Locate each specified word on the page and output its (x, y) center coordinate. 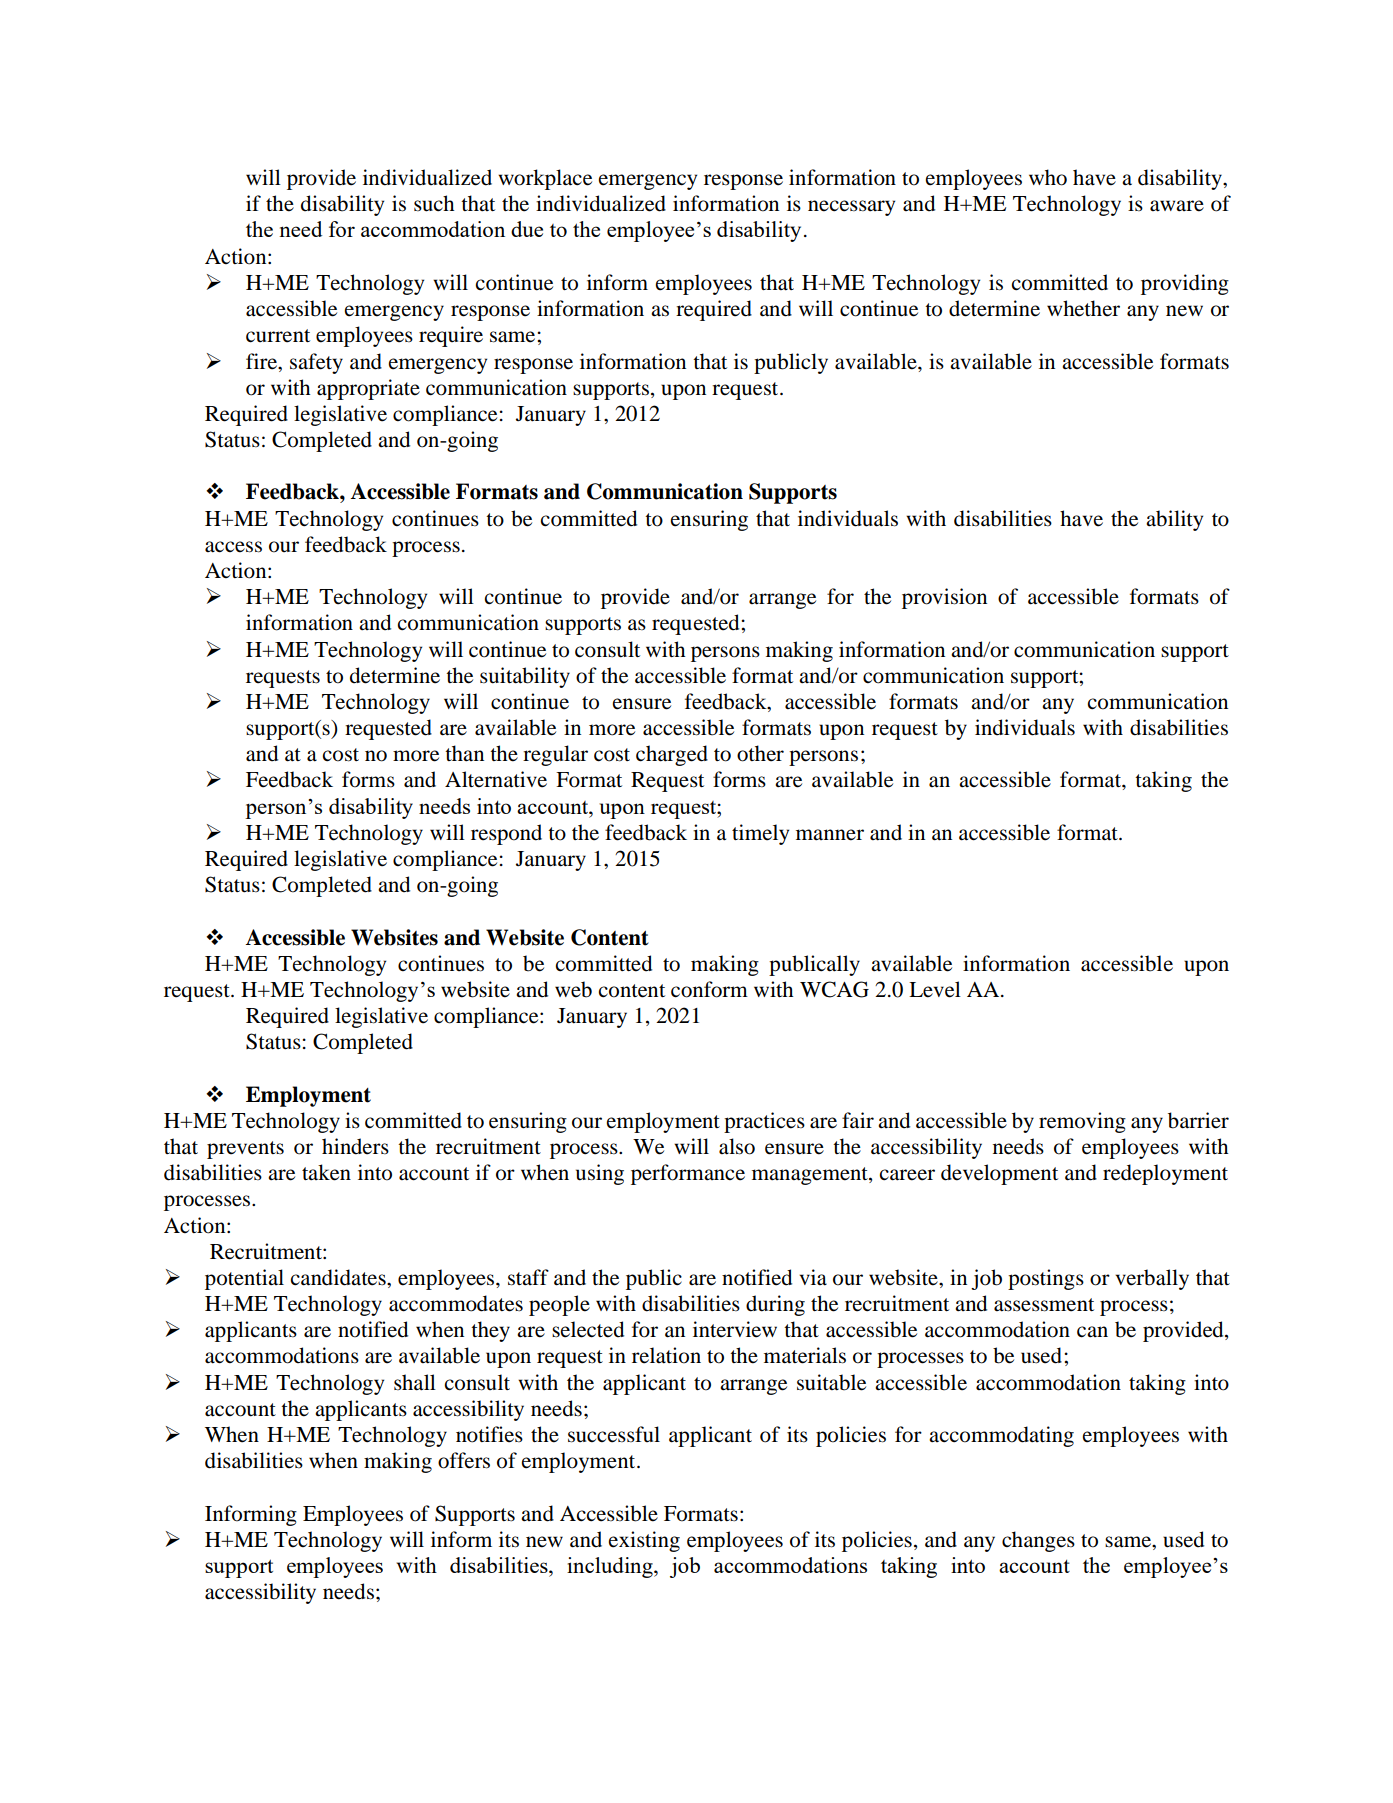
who (1048, 177)
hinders (355, 1146)
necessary (851, 208)
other (760, 753)
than (464, 753)
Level (935, 989)
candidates (339, 1277)
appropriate (368, 389)
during (775, 1305)
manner (830, 835)
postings (1046, 1279)
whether (1083, 308)
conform (709, 989)
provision (944, 598)
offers (464, 1460)
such (434, 203)
